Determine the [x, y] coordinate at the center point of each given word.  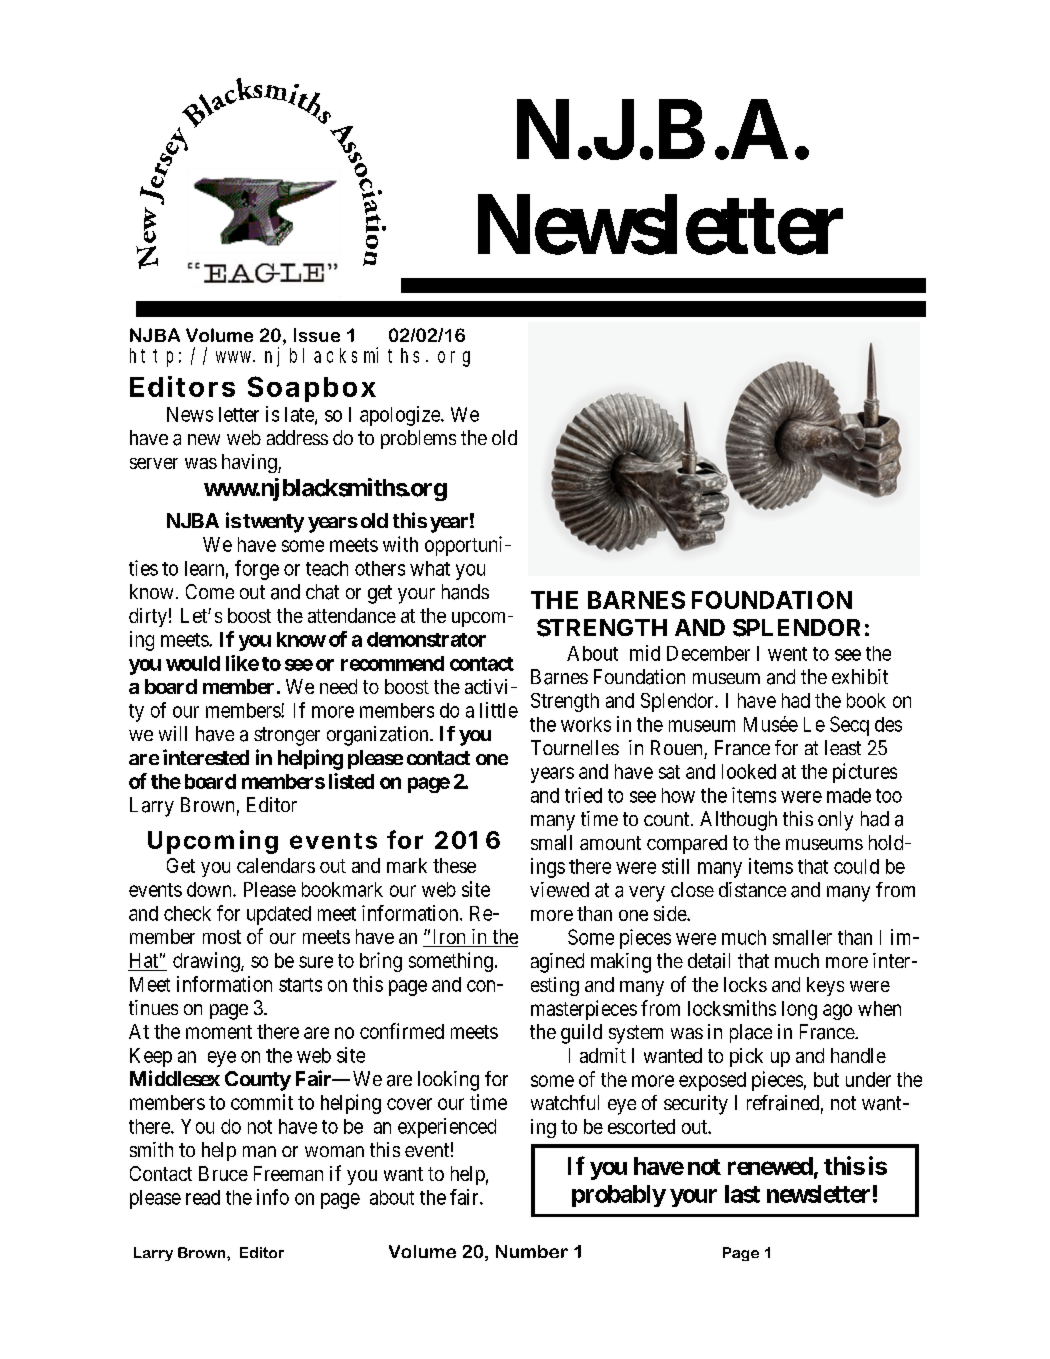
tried [583, 795]
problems [418, 439]
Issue [317, 335]
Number [532, 1251]
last [742, 1194]
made [849, 795]
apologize [401, 416]
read [203, 1197]
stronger [287, 736]
